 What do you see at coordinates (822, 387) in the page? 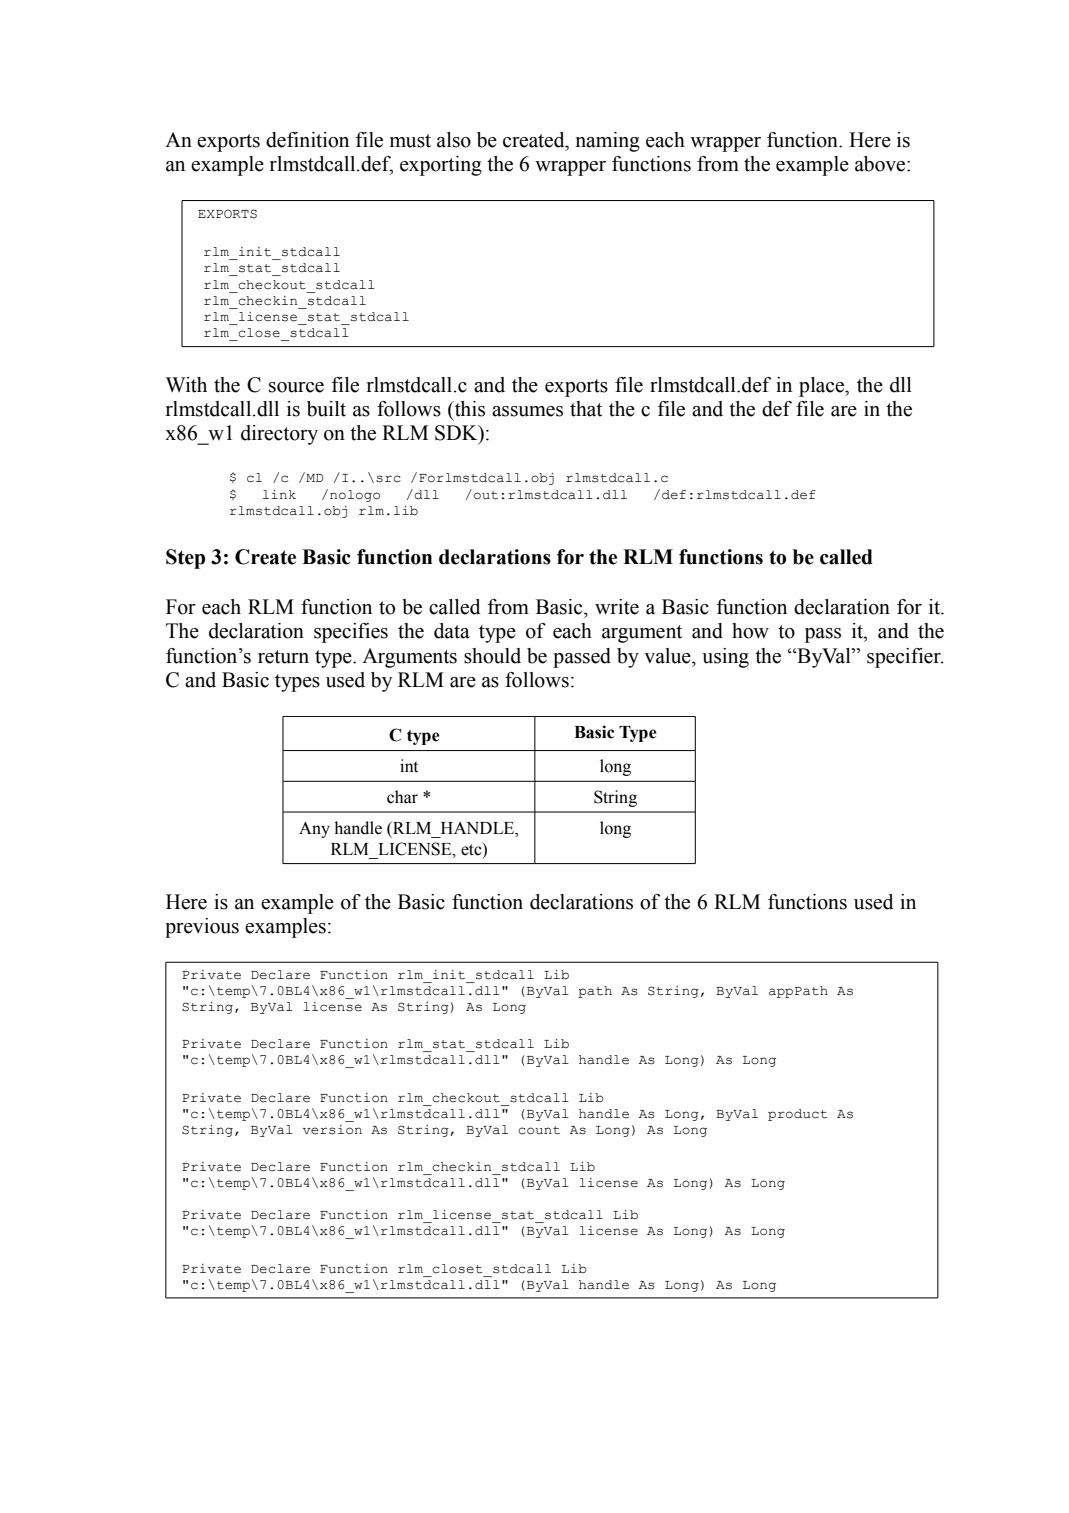
I see `place` at bounding box center [822, 387].
